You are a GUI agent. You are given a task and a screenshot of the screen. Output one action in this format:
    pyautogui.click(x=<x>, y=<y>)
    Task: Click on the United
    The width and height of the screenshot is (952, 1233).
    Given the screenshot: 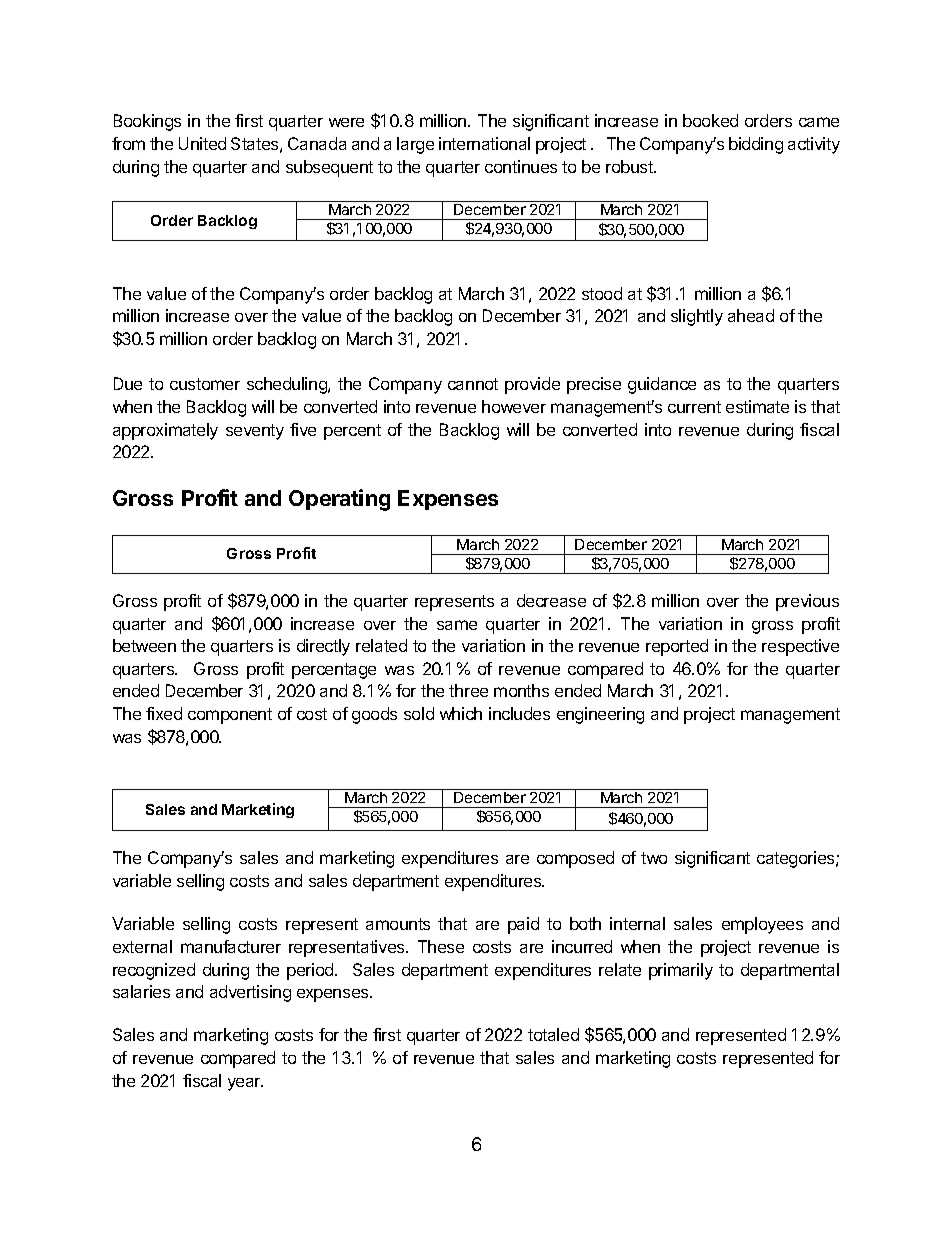 What is the action you would take?
    pyautogui.click(x=202, y=143)
